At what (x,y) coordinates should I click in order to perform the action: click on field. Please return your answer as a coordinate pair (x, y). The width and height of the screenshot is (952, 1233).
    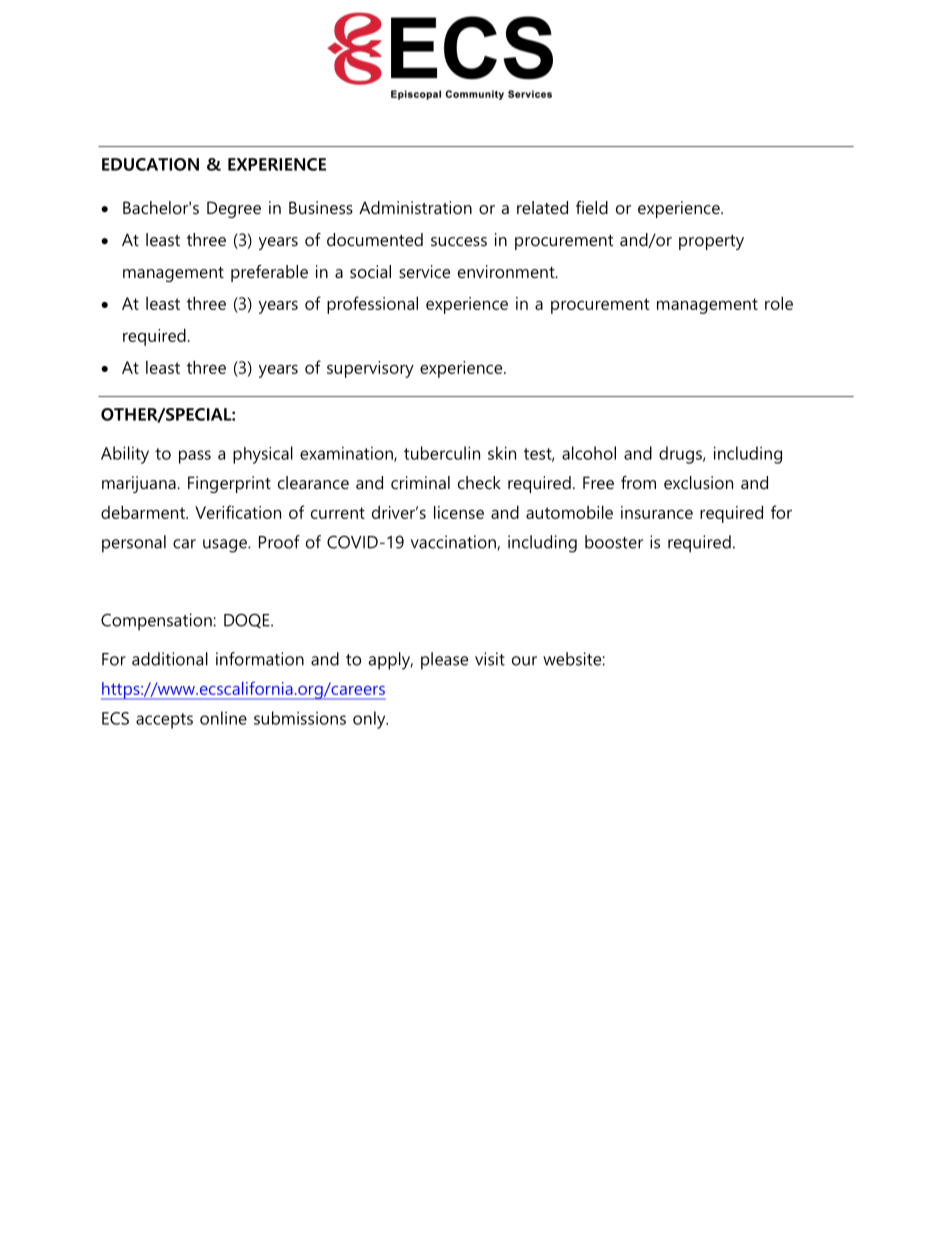
    Looking at the image, I should click on (592, 207).
